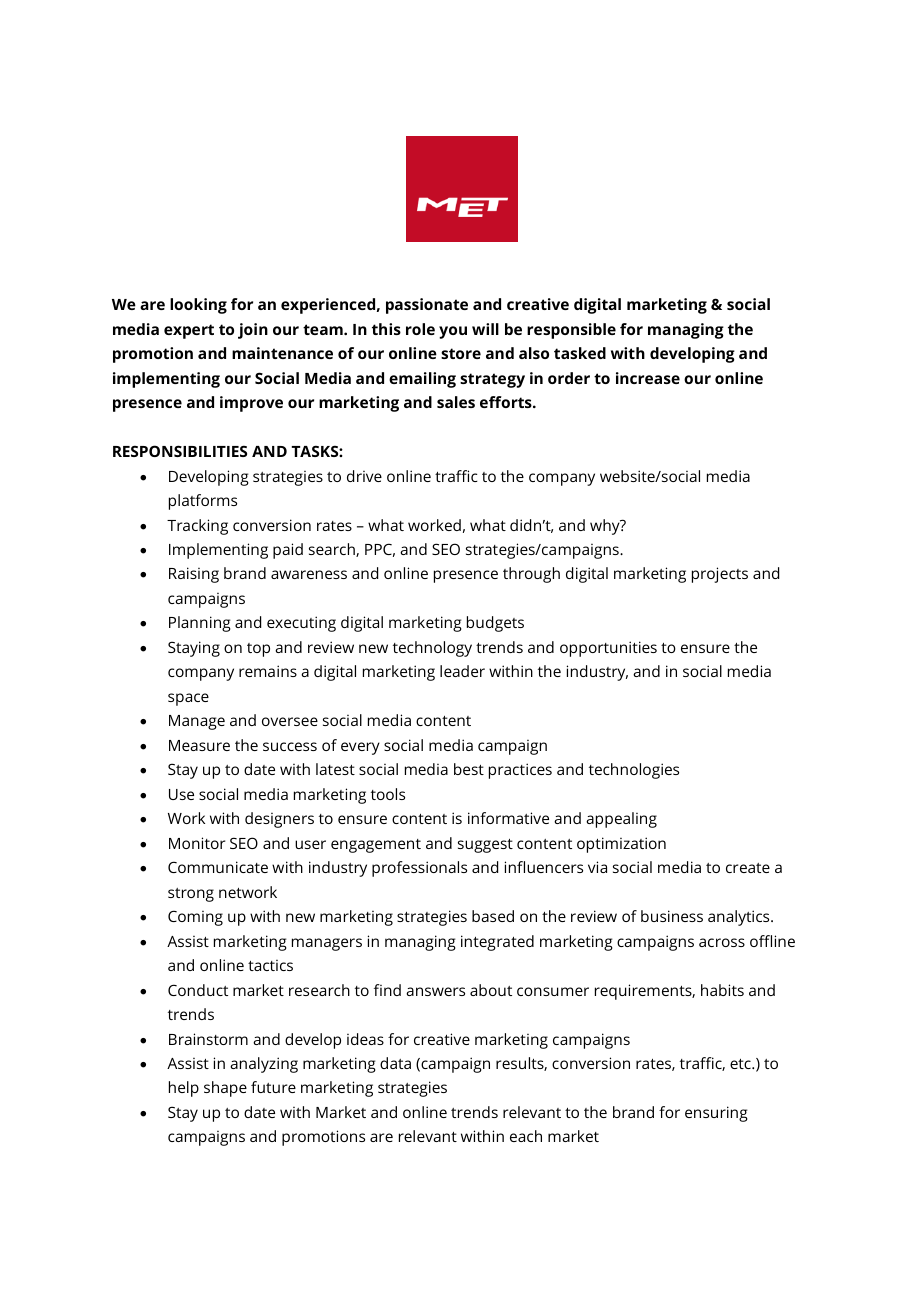  Describe the element at coordinates (253, 331) in the screenshot. I see `join` at that location.
